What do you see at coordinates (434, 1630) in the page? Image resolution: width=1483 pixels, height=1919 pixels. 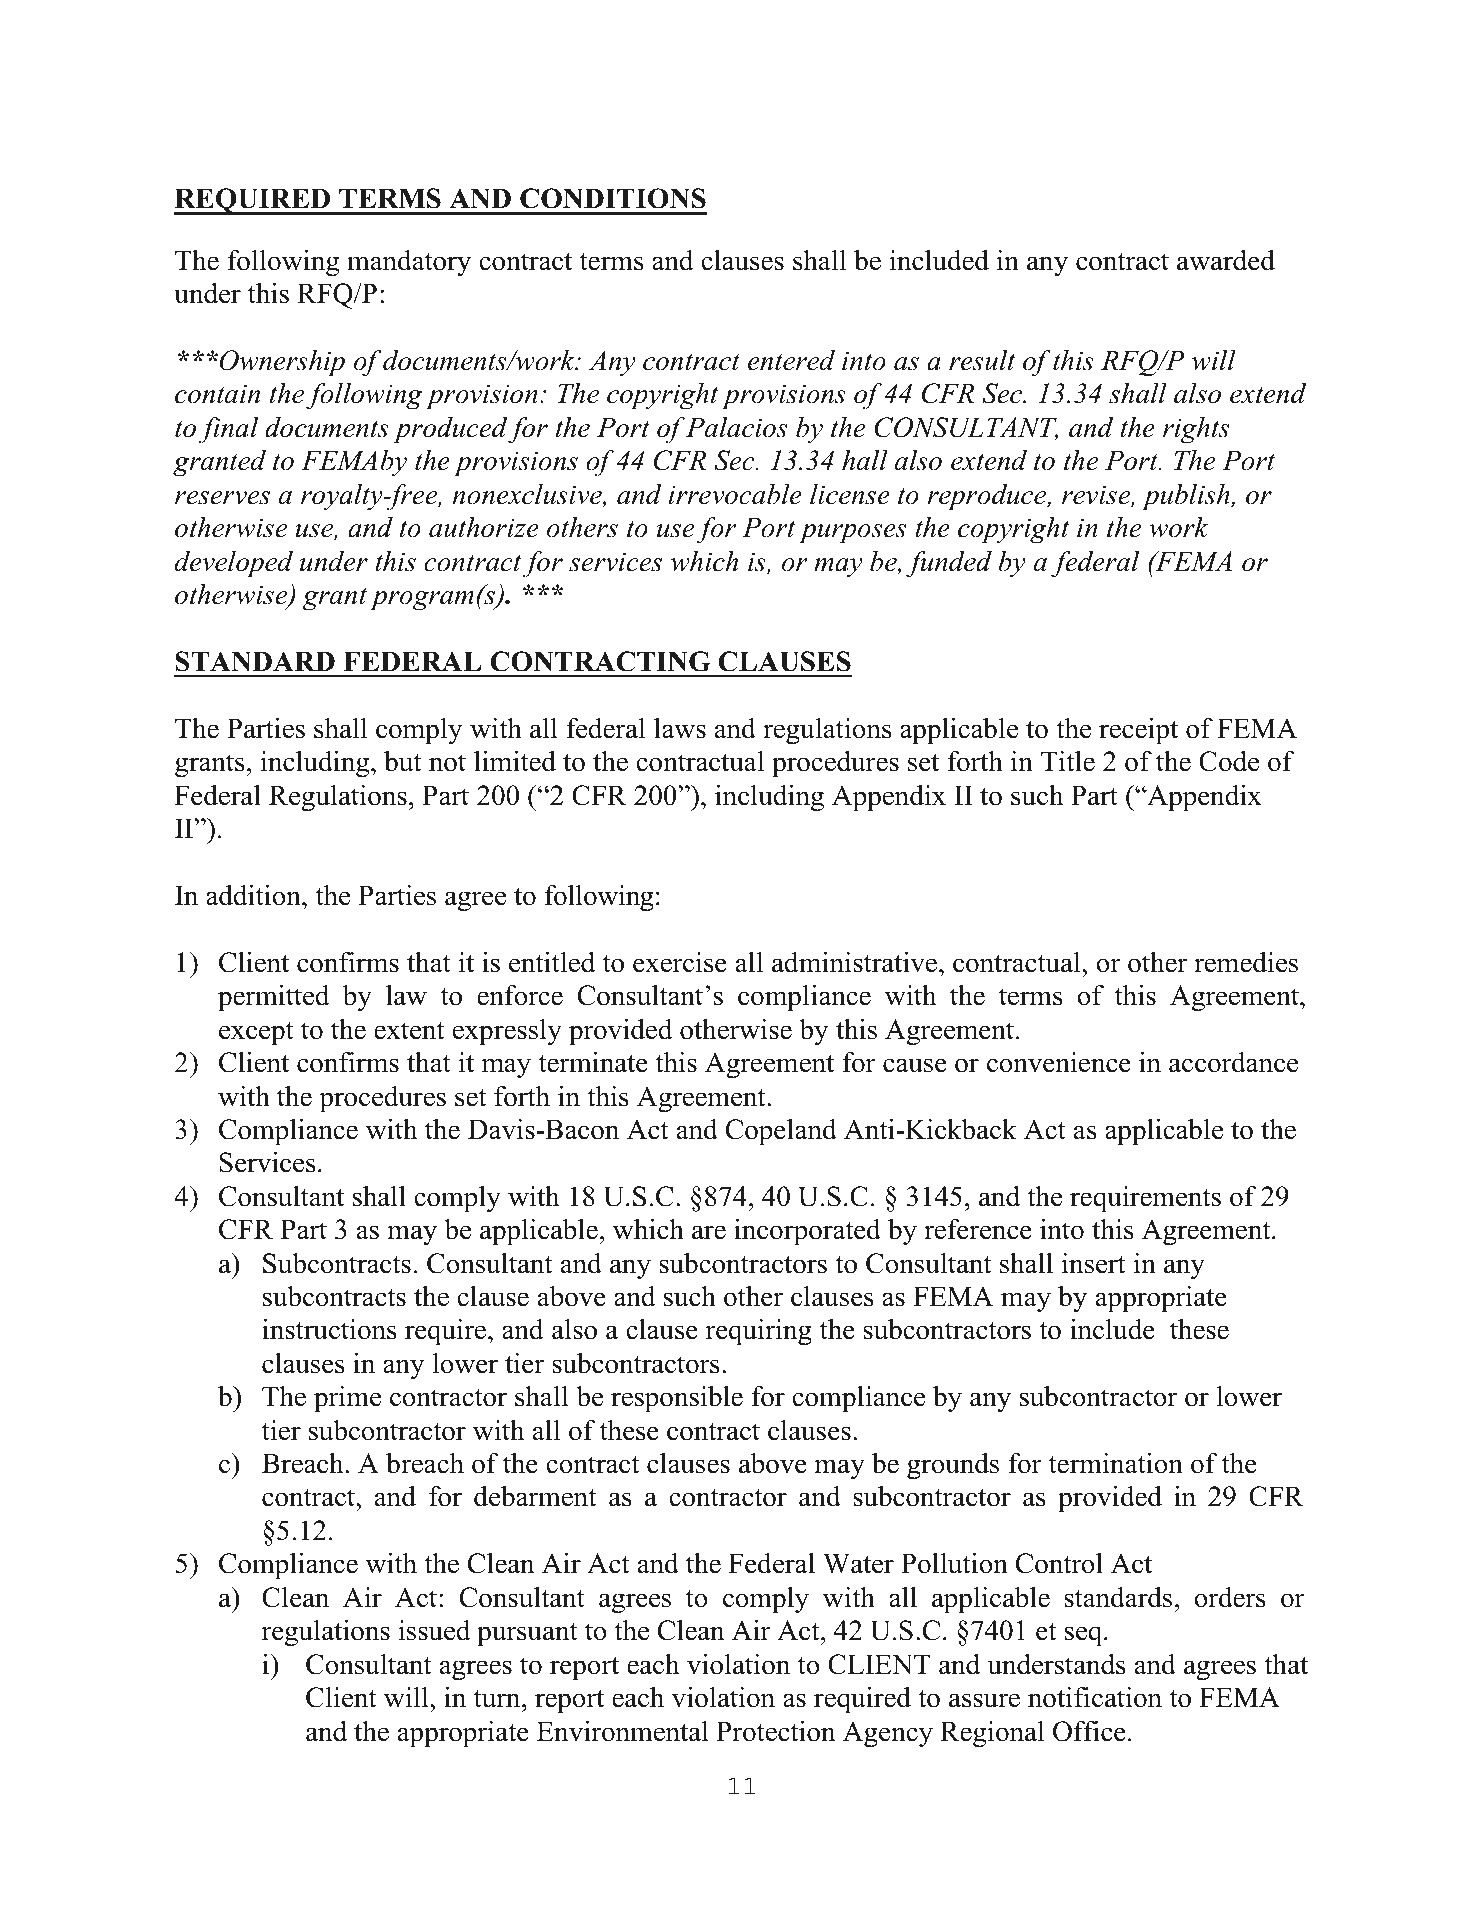 I see `issued` at bounding box center [434, 1630].
